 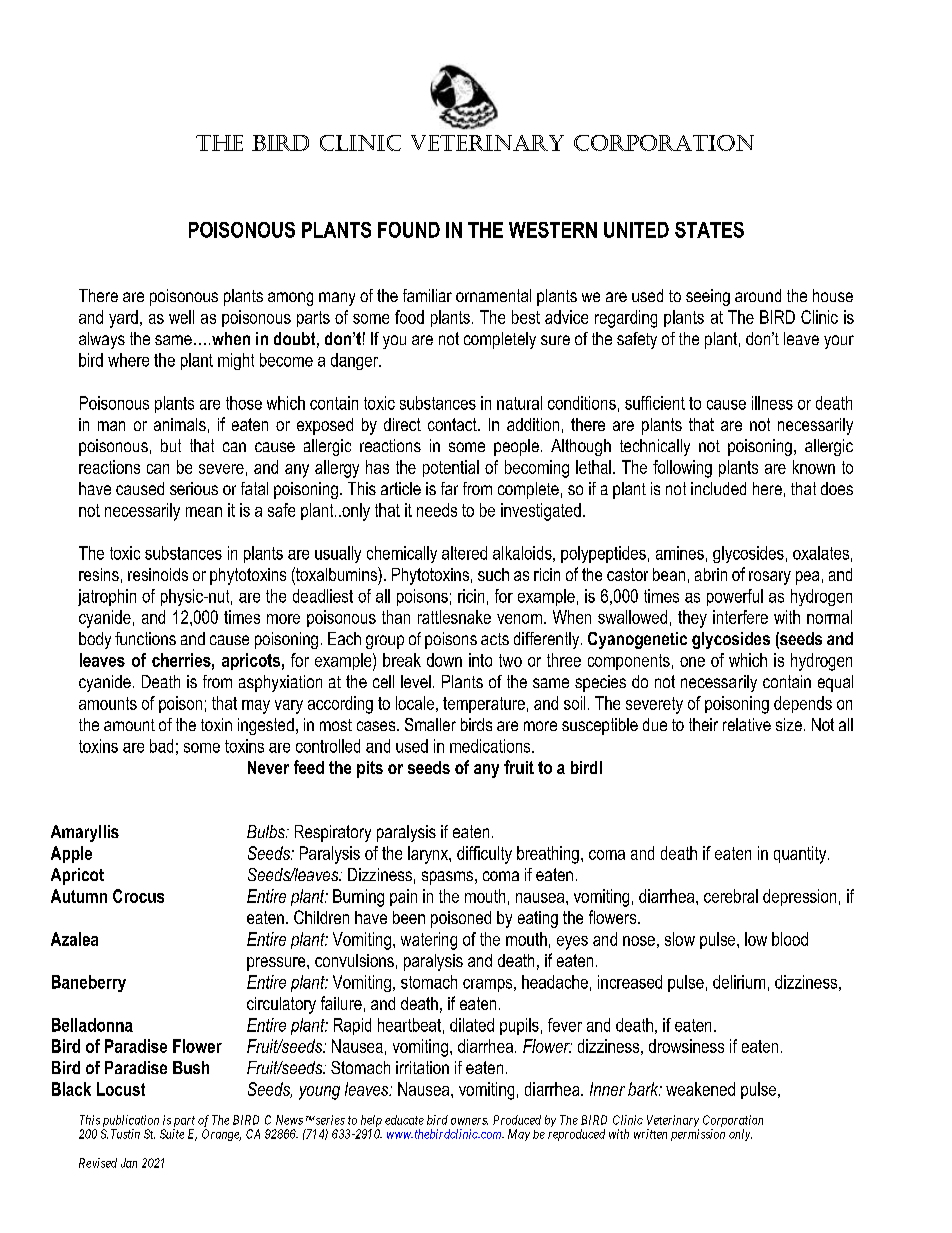 What do you see at coordinates (172, 1134) in the image?
I see `Suite` at bounding box center [172, 1134].
